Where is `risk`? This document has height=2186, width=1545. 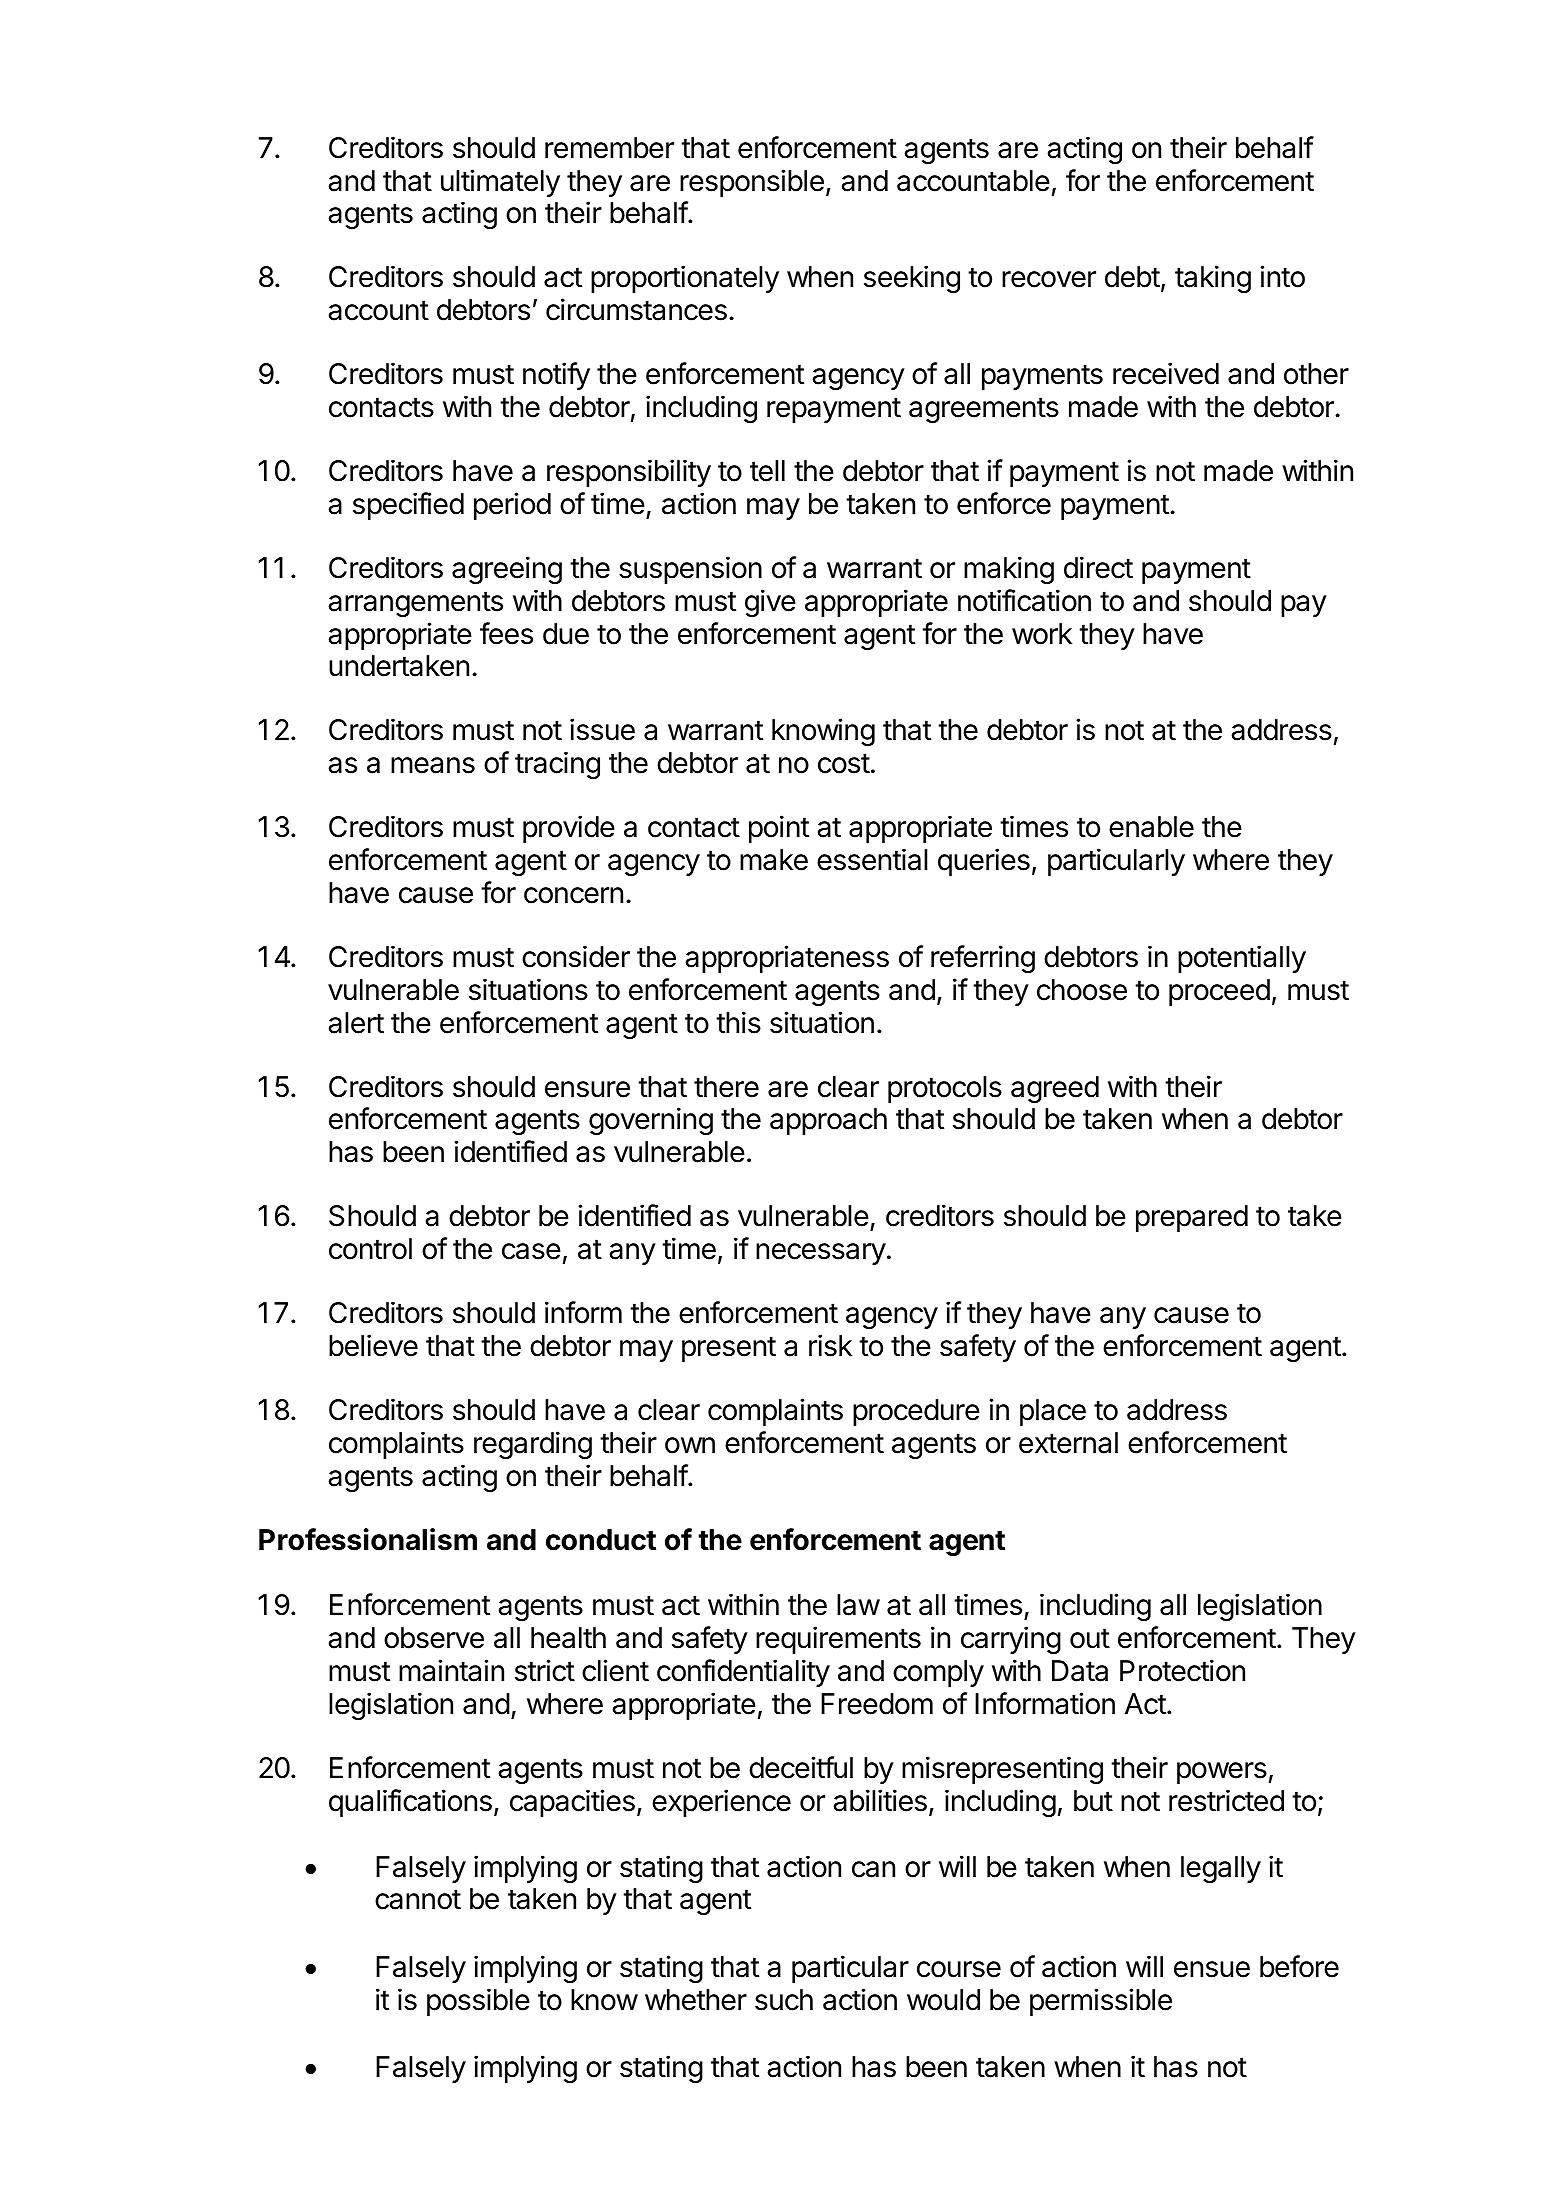 risk is located at coordinates (830, 1345).
